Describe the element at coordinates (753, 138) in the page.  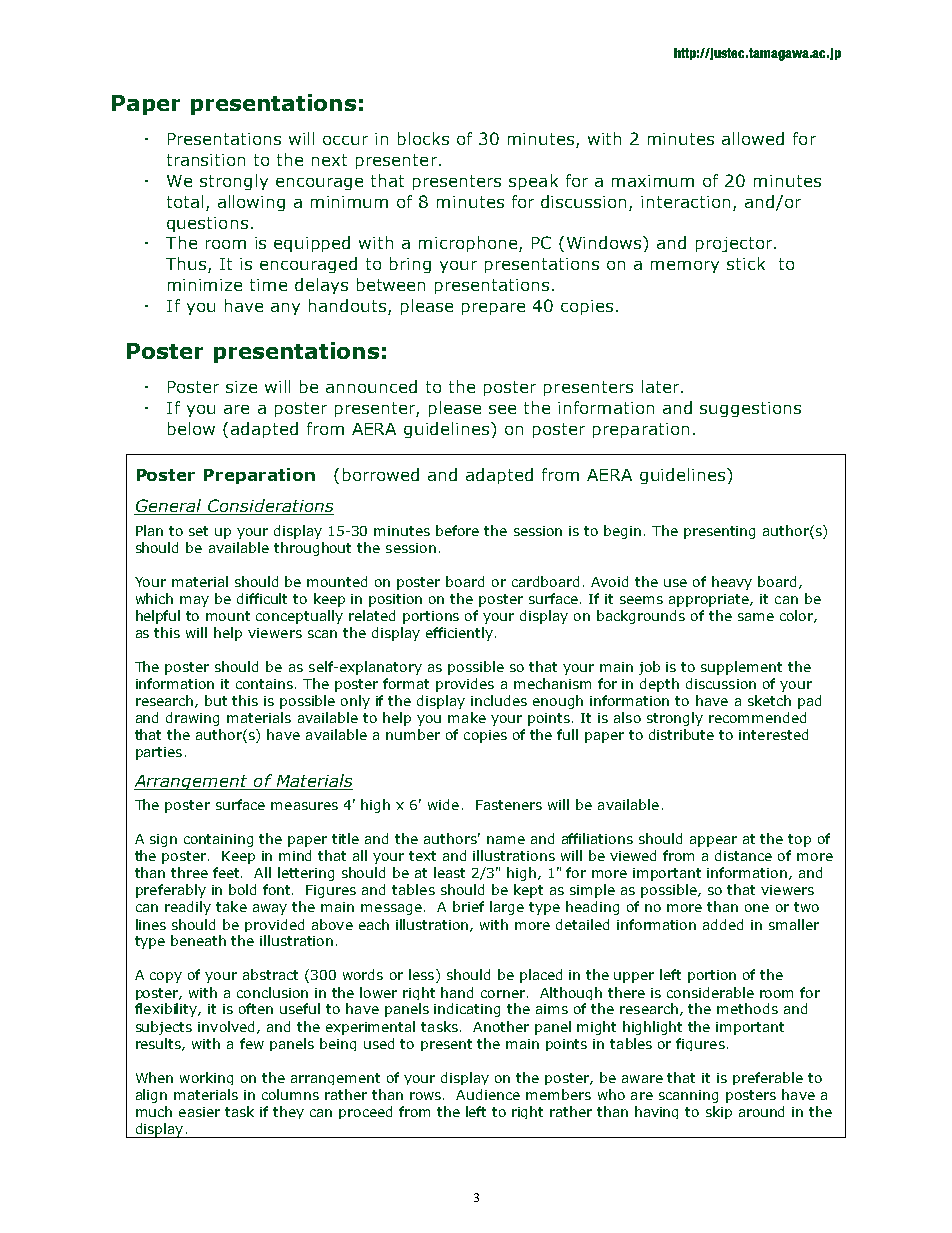
I see `allowed` at that location.
